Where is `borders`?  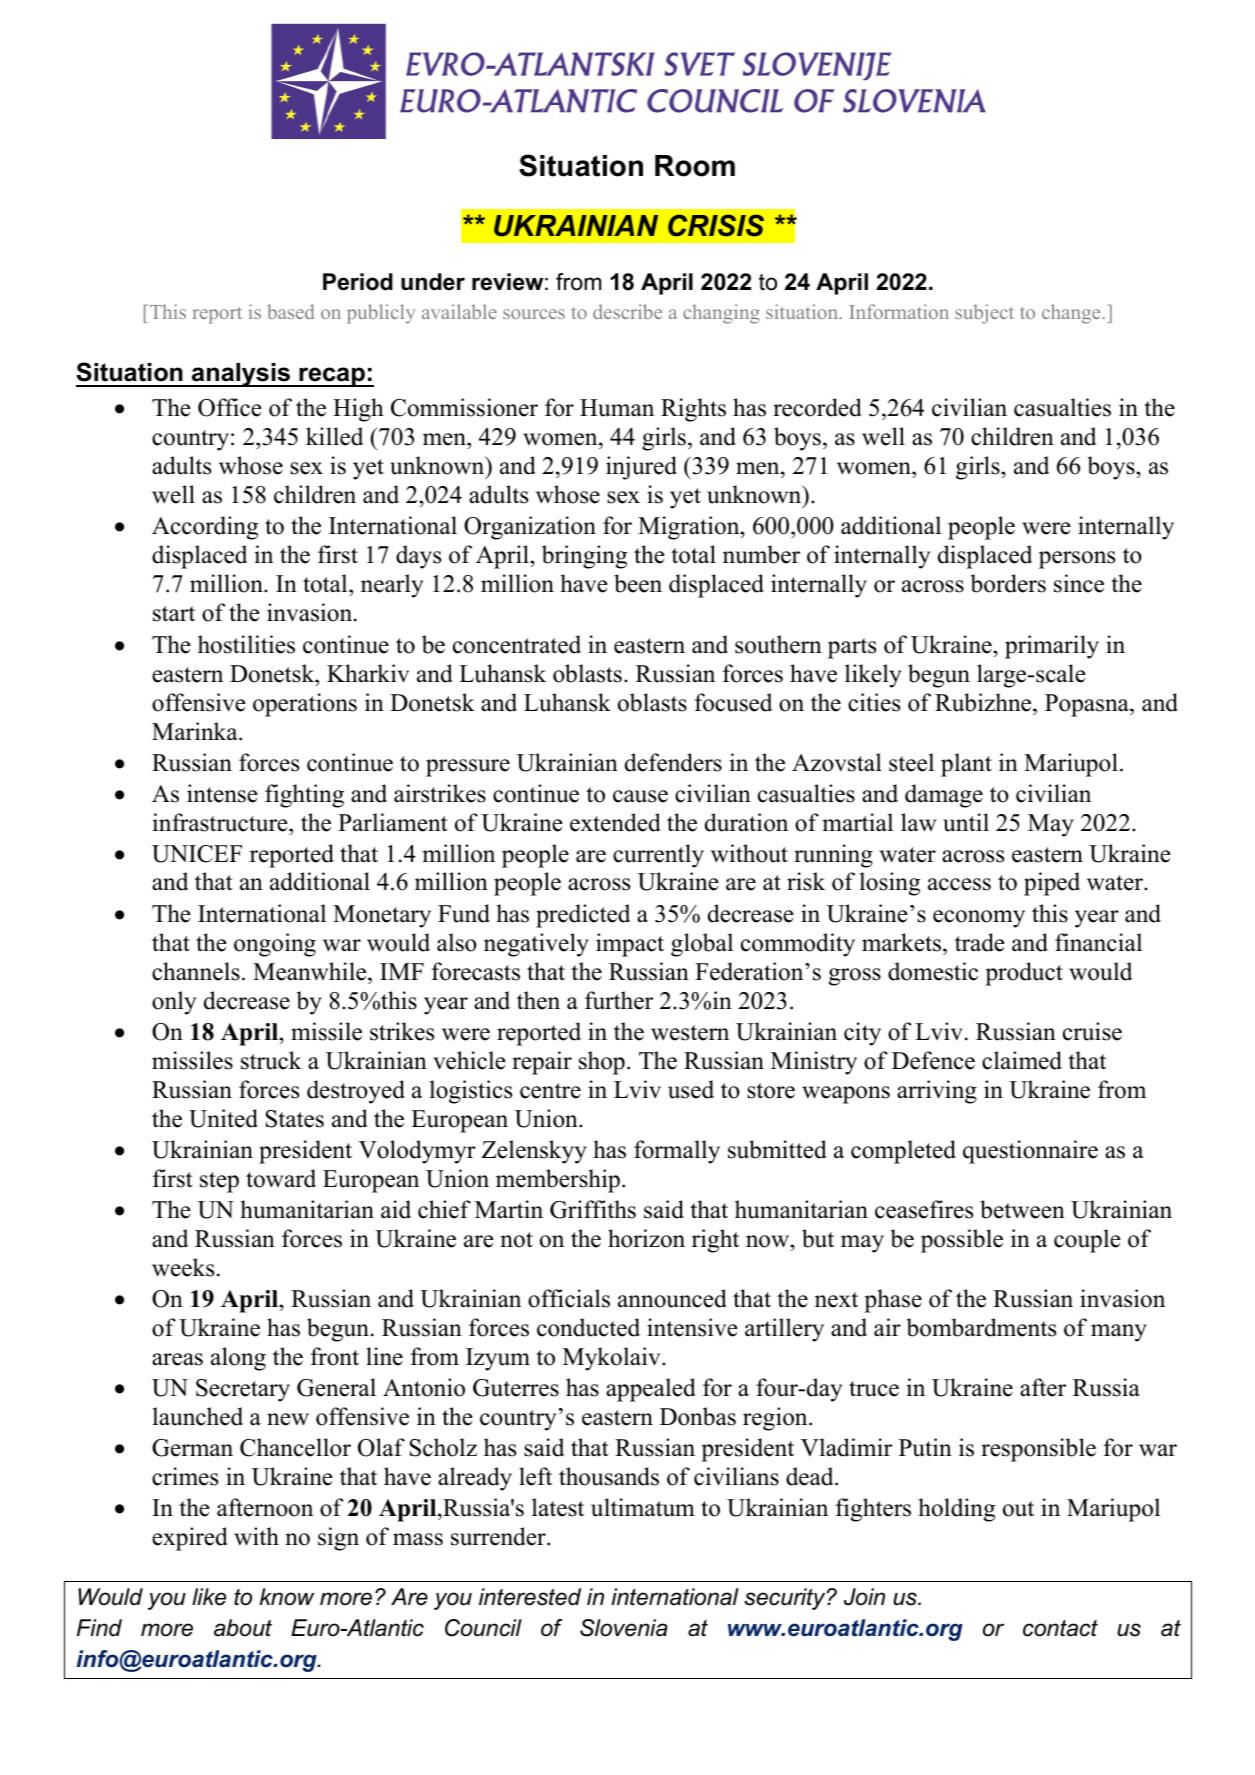
borders is located at coordinates (1008, 583).
